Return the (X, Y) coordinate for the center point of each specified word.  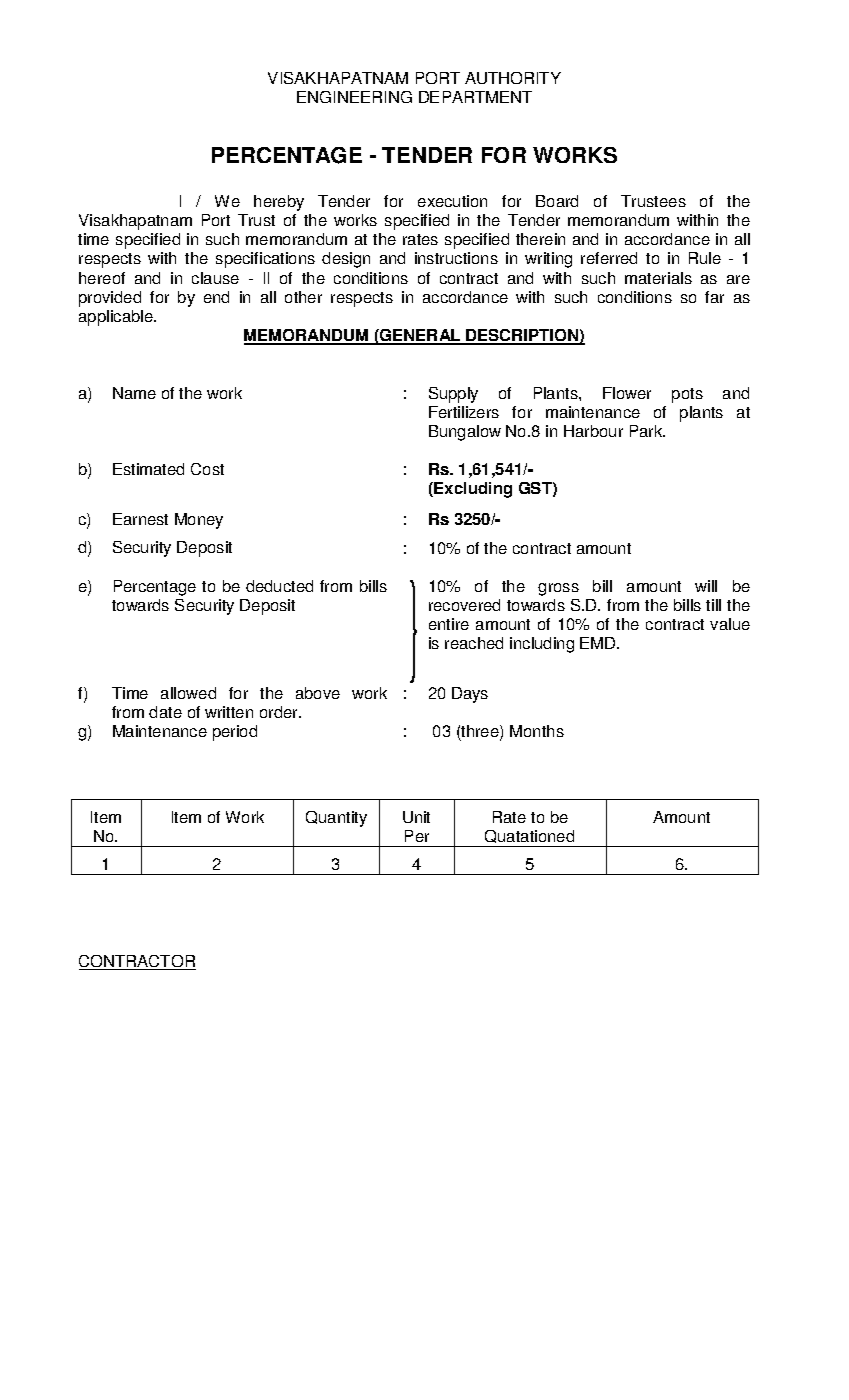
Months (537, 731)
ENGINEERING (354, 97)
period (235, 733)
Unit (416, 817)
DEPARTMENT (475, 97)
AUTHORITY (513, 78)
